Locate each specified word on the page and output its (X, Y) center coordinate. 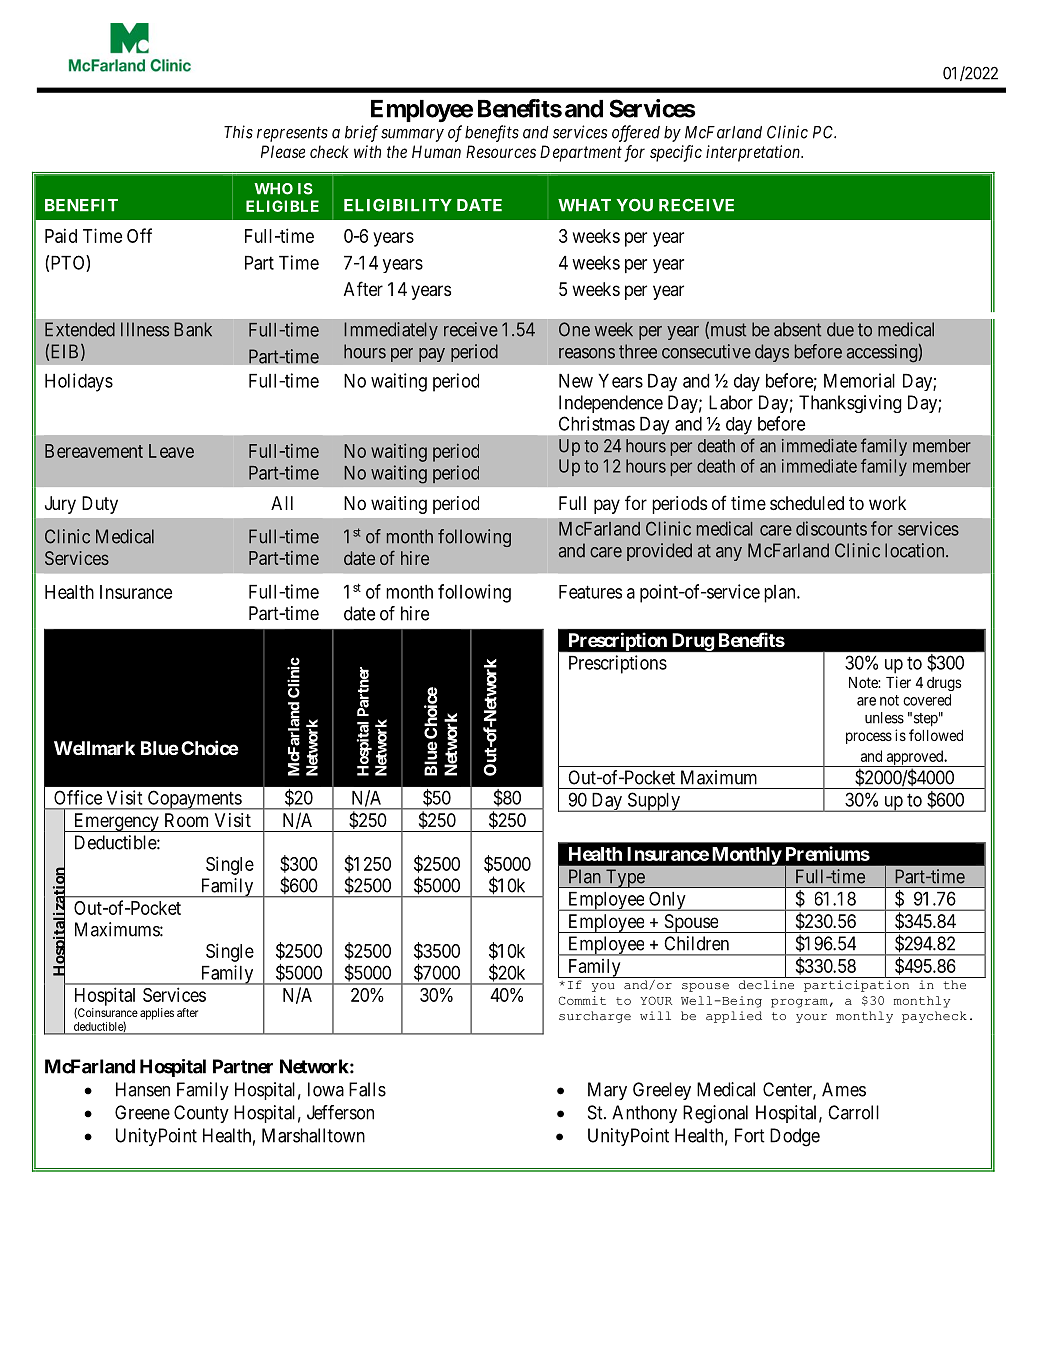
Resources (501, 151)
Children (696, 943)
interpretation (754, 153)
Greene (142, 1112)
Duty (100, 505)
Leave (171, 451)
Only (667, 901)
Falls (367, 1089)
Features (590, 592)
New (576, 381)
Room (186, 820)
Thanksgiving (850, 404)
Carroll (853, 1112)
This (238, 132)
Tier (898, 682)
